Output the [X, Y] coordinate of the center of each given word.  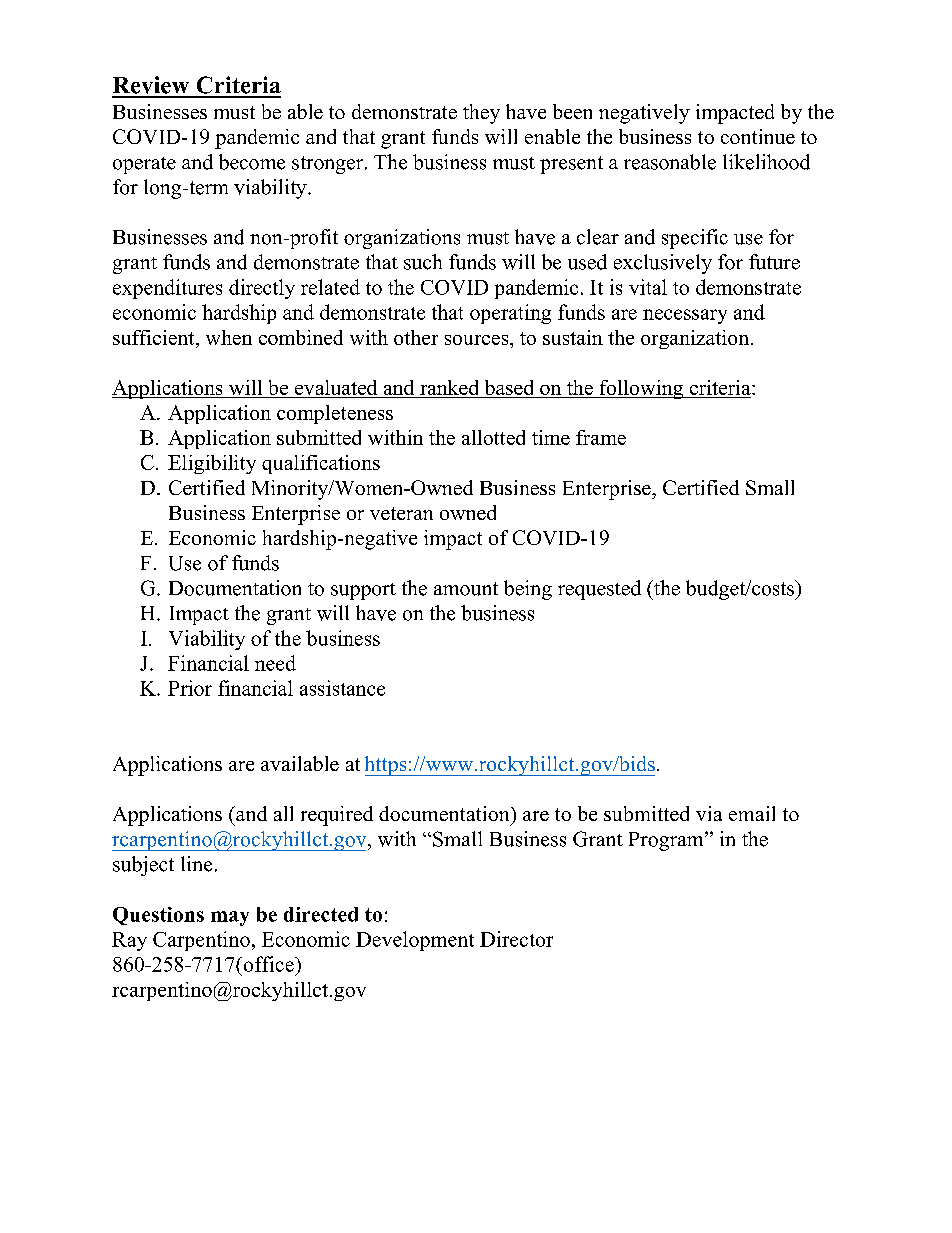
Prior [190, 688]
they [481, 114]
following [641, 389]
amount [466, 589]
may [230, 918]
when [229, 337]
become [252, 162]
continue [758, 136]
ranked [449, 387]
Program [667, 841]
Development [415, 941]
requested [599, 590]
